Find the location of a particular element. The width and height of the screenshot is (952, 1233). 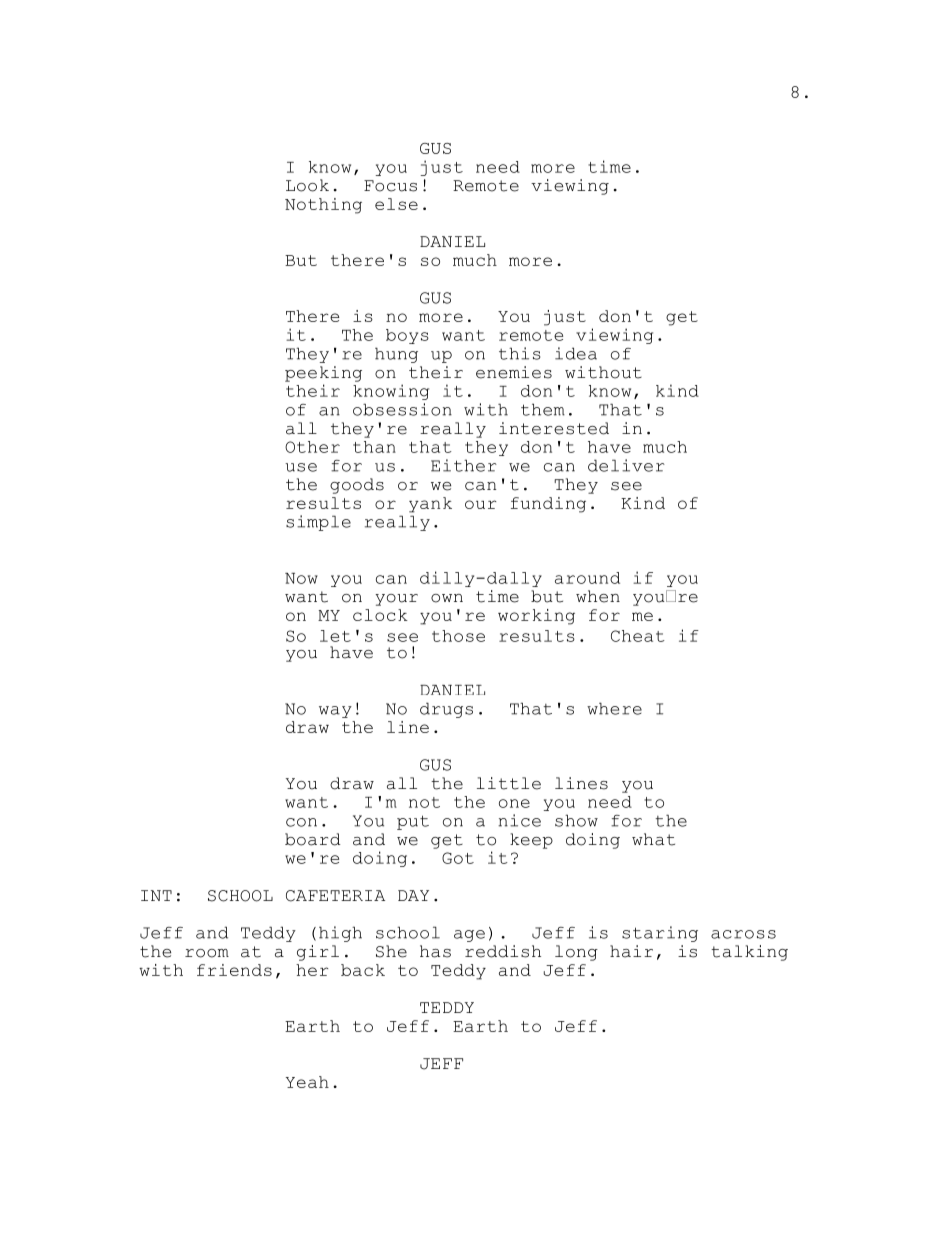

clock is located at coordinates (380, 615).
